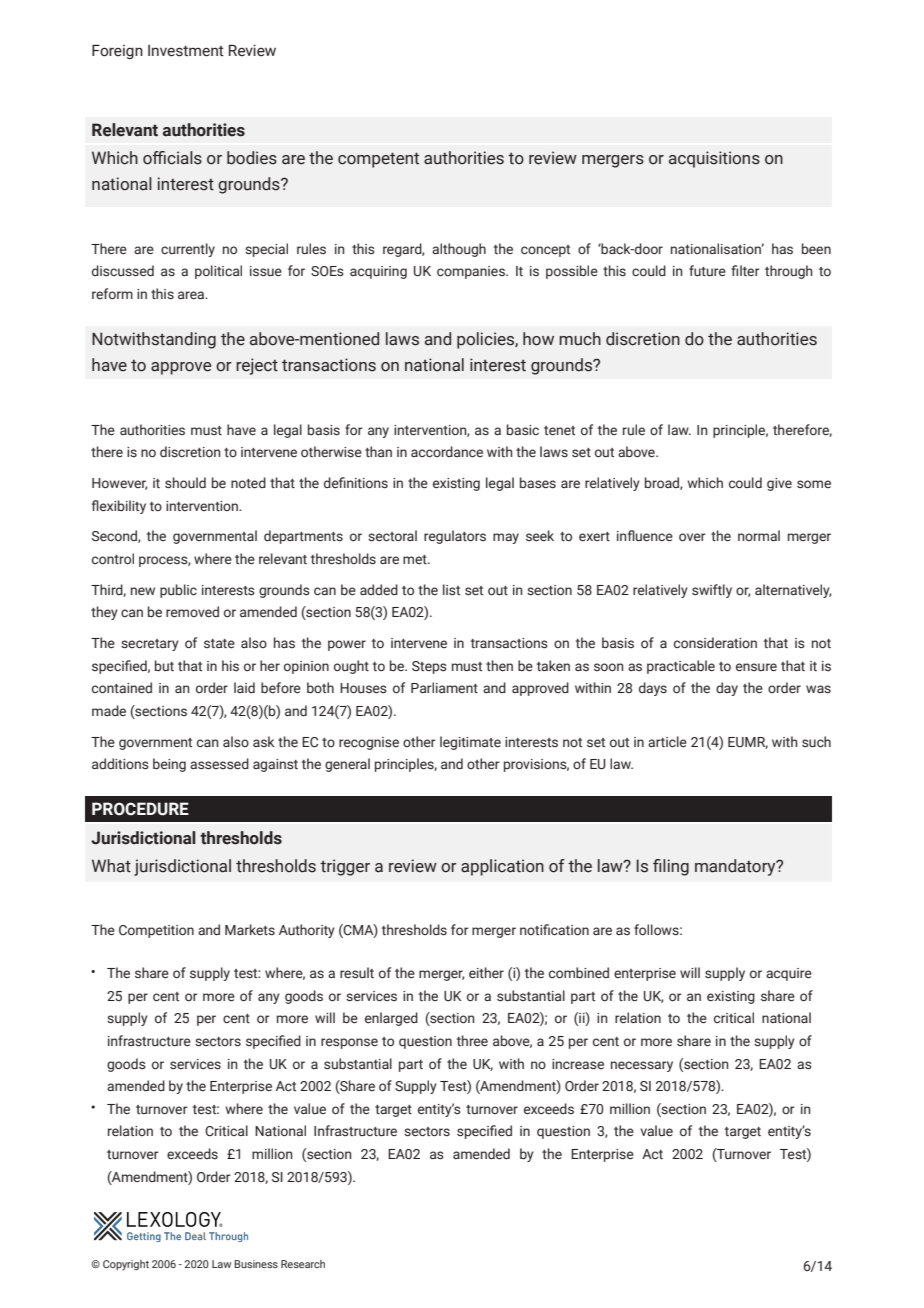  Describe the element at coordinates (642, 1066) in the page. I see `necessary` at that location.
